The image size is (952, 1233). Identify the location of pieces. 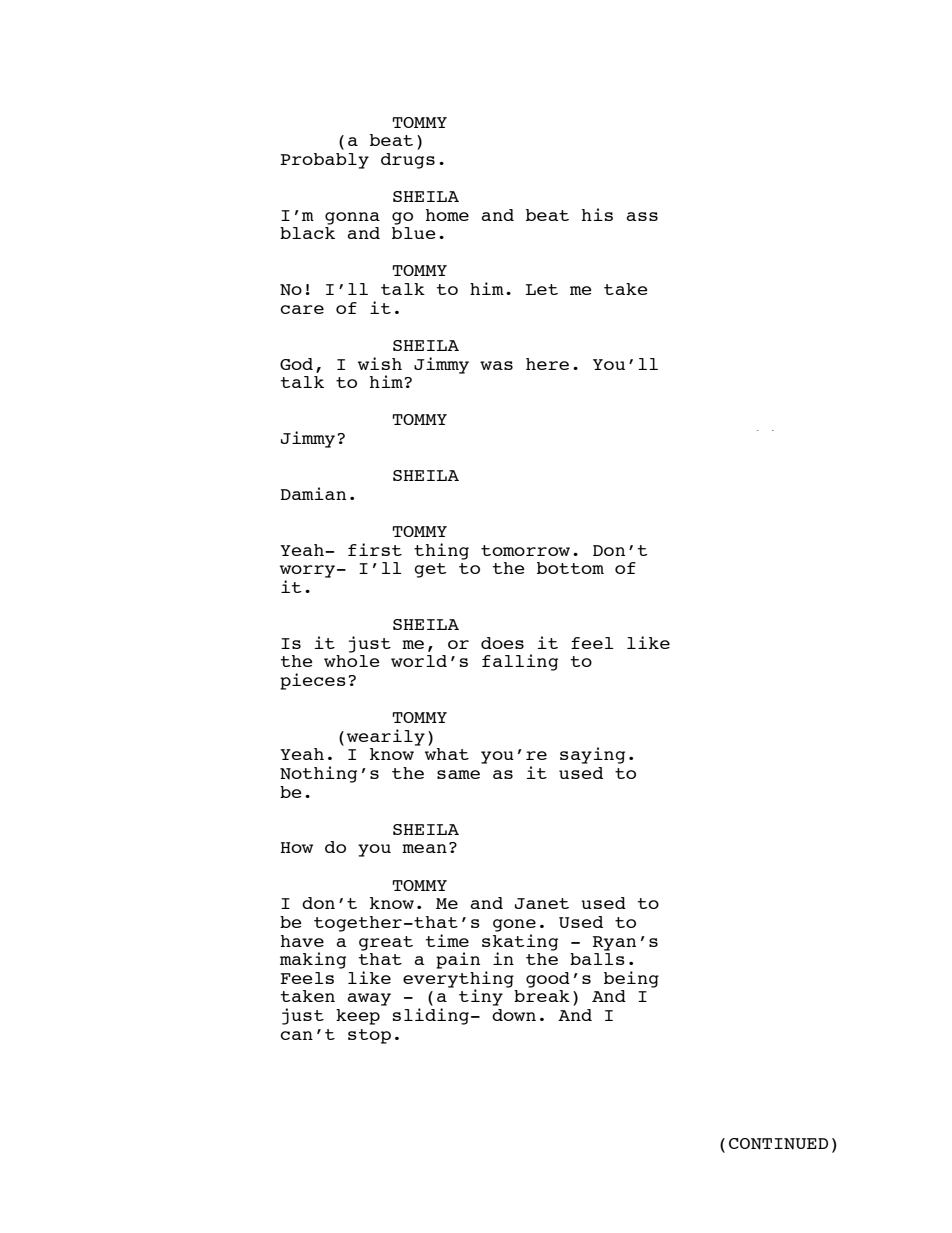
(313, 681).
